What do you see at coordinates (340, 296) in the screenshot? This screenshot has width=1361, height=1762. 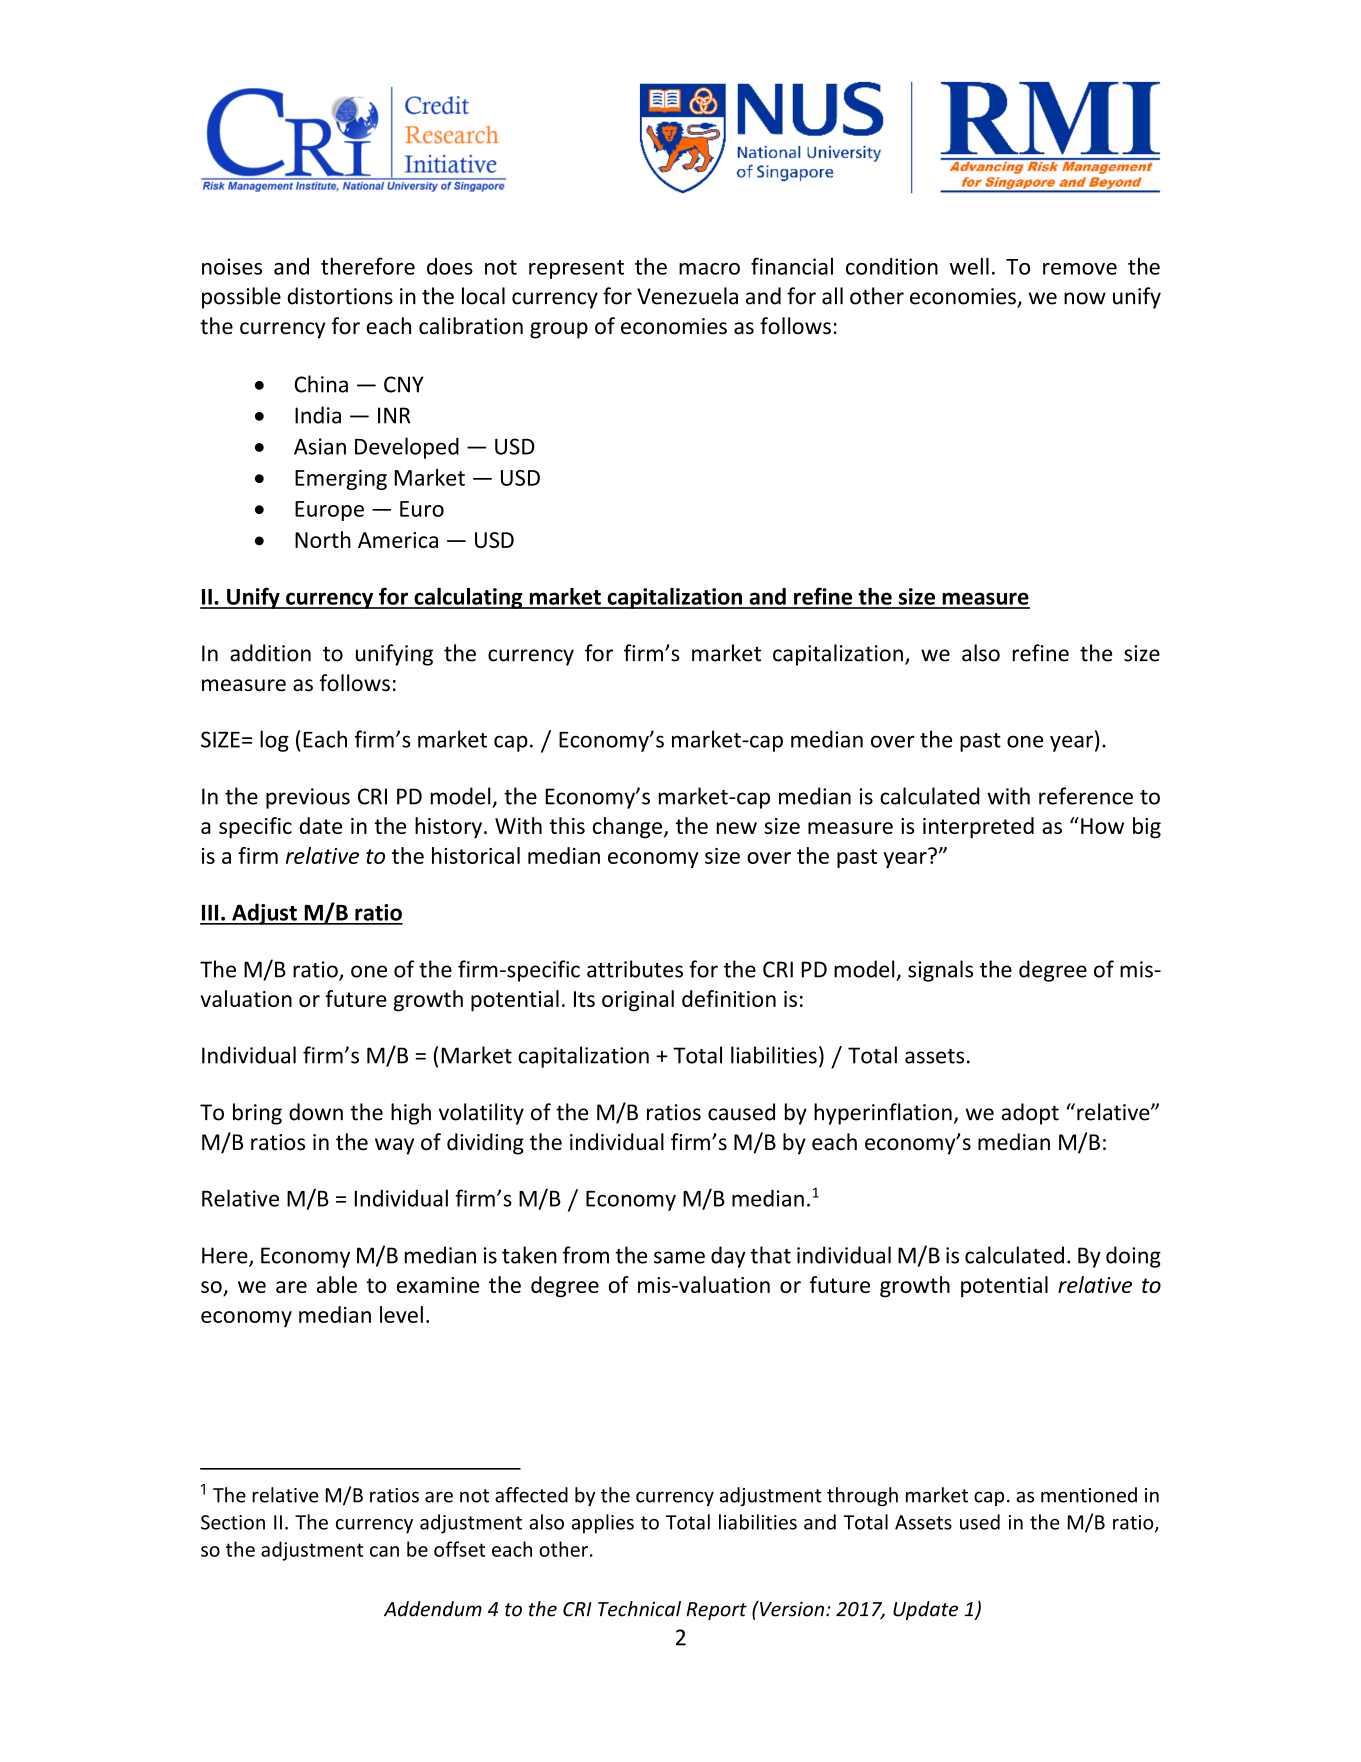 I see `distortions` at bounding box center [340, 296].
